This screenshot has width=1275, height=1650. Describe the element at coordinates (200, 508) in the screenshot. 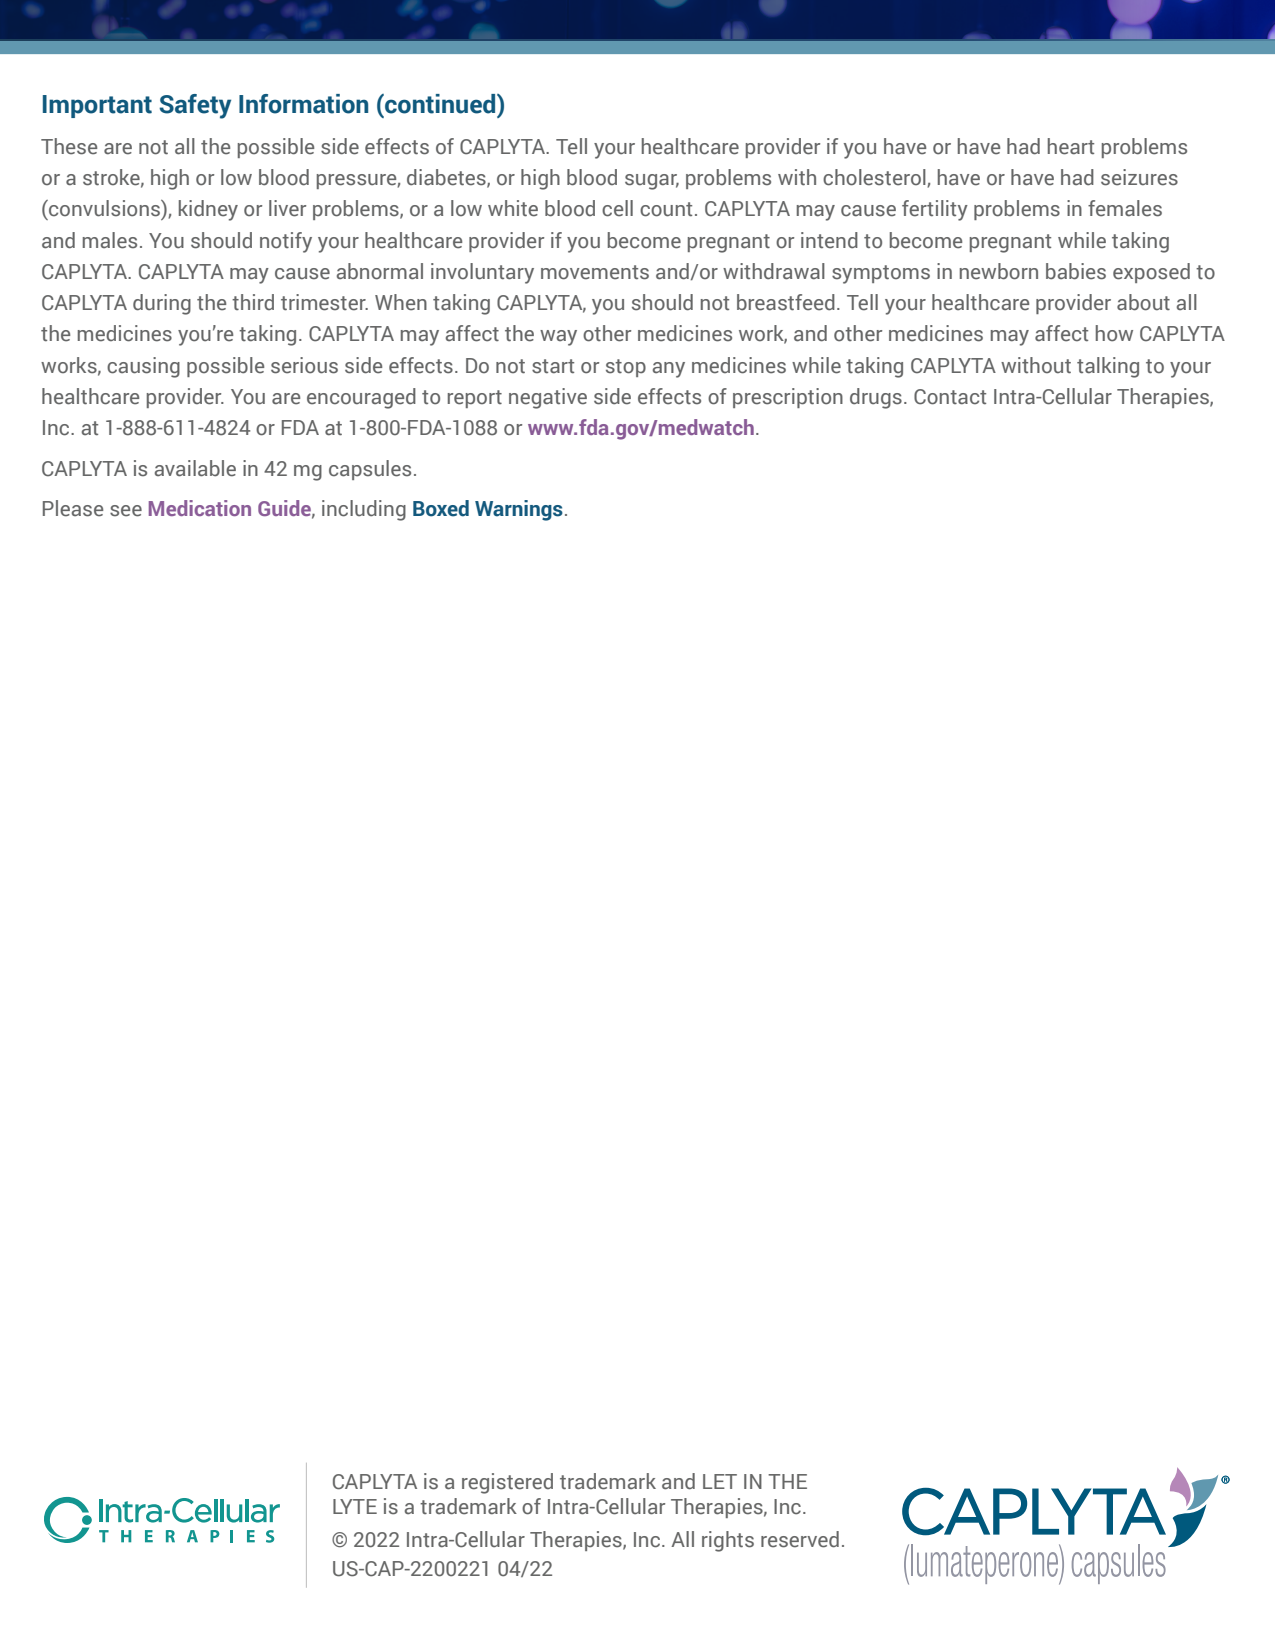

I see `Medication` at that location.
